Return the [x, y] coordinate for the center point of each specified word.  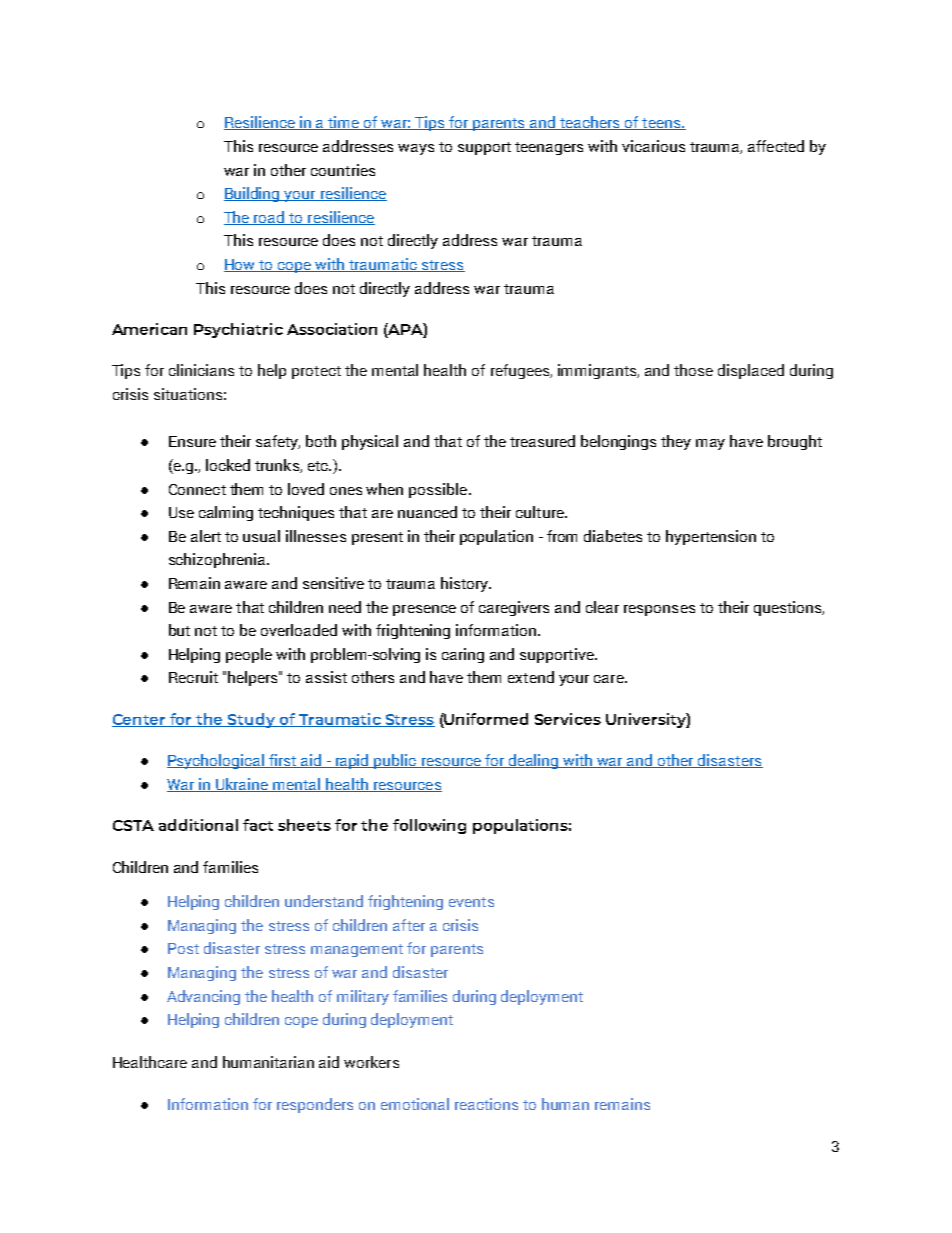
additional [198, 825]
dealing [534, 761]
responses [659, 610]
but [179, 630]
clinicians [201, 370]
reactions [486, 1104]
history [465, 584]
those [693, 370]
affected [776, 146]
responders [315, 1105]
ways [416, 149]
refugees [521, 371]
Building [253, 194]
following [429, 826]
